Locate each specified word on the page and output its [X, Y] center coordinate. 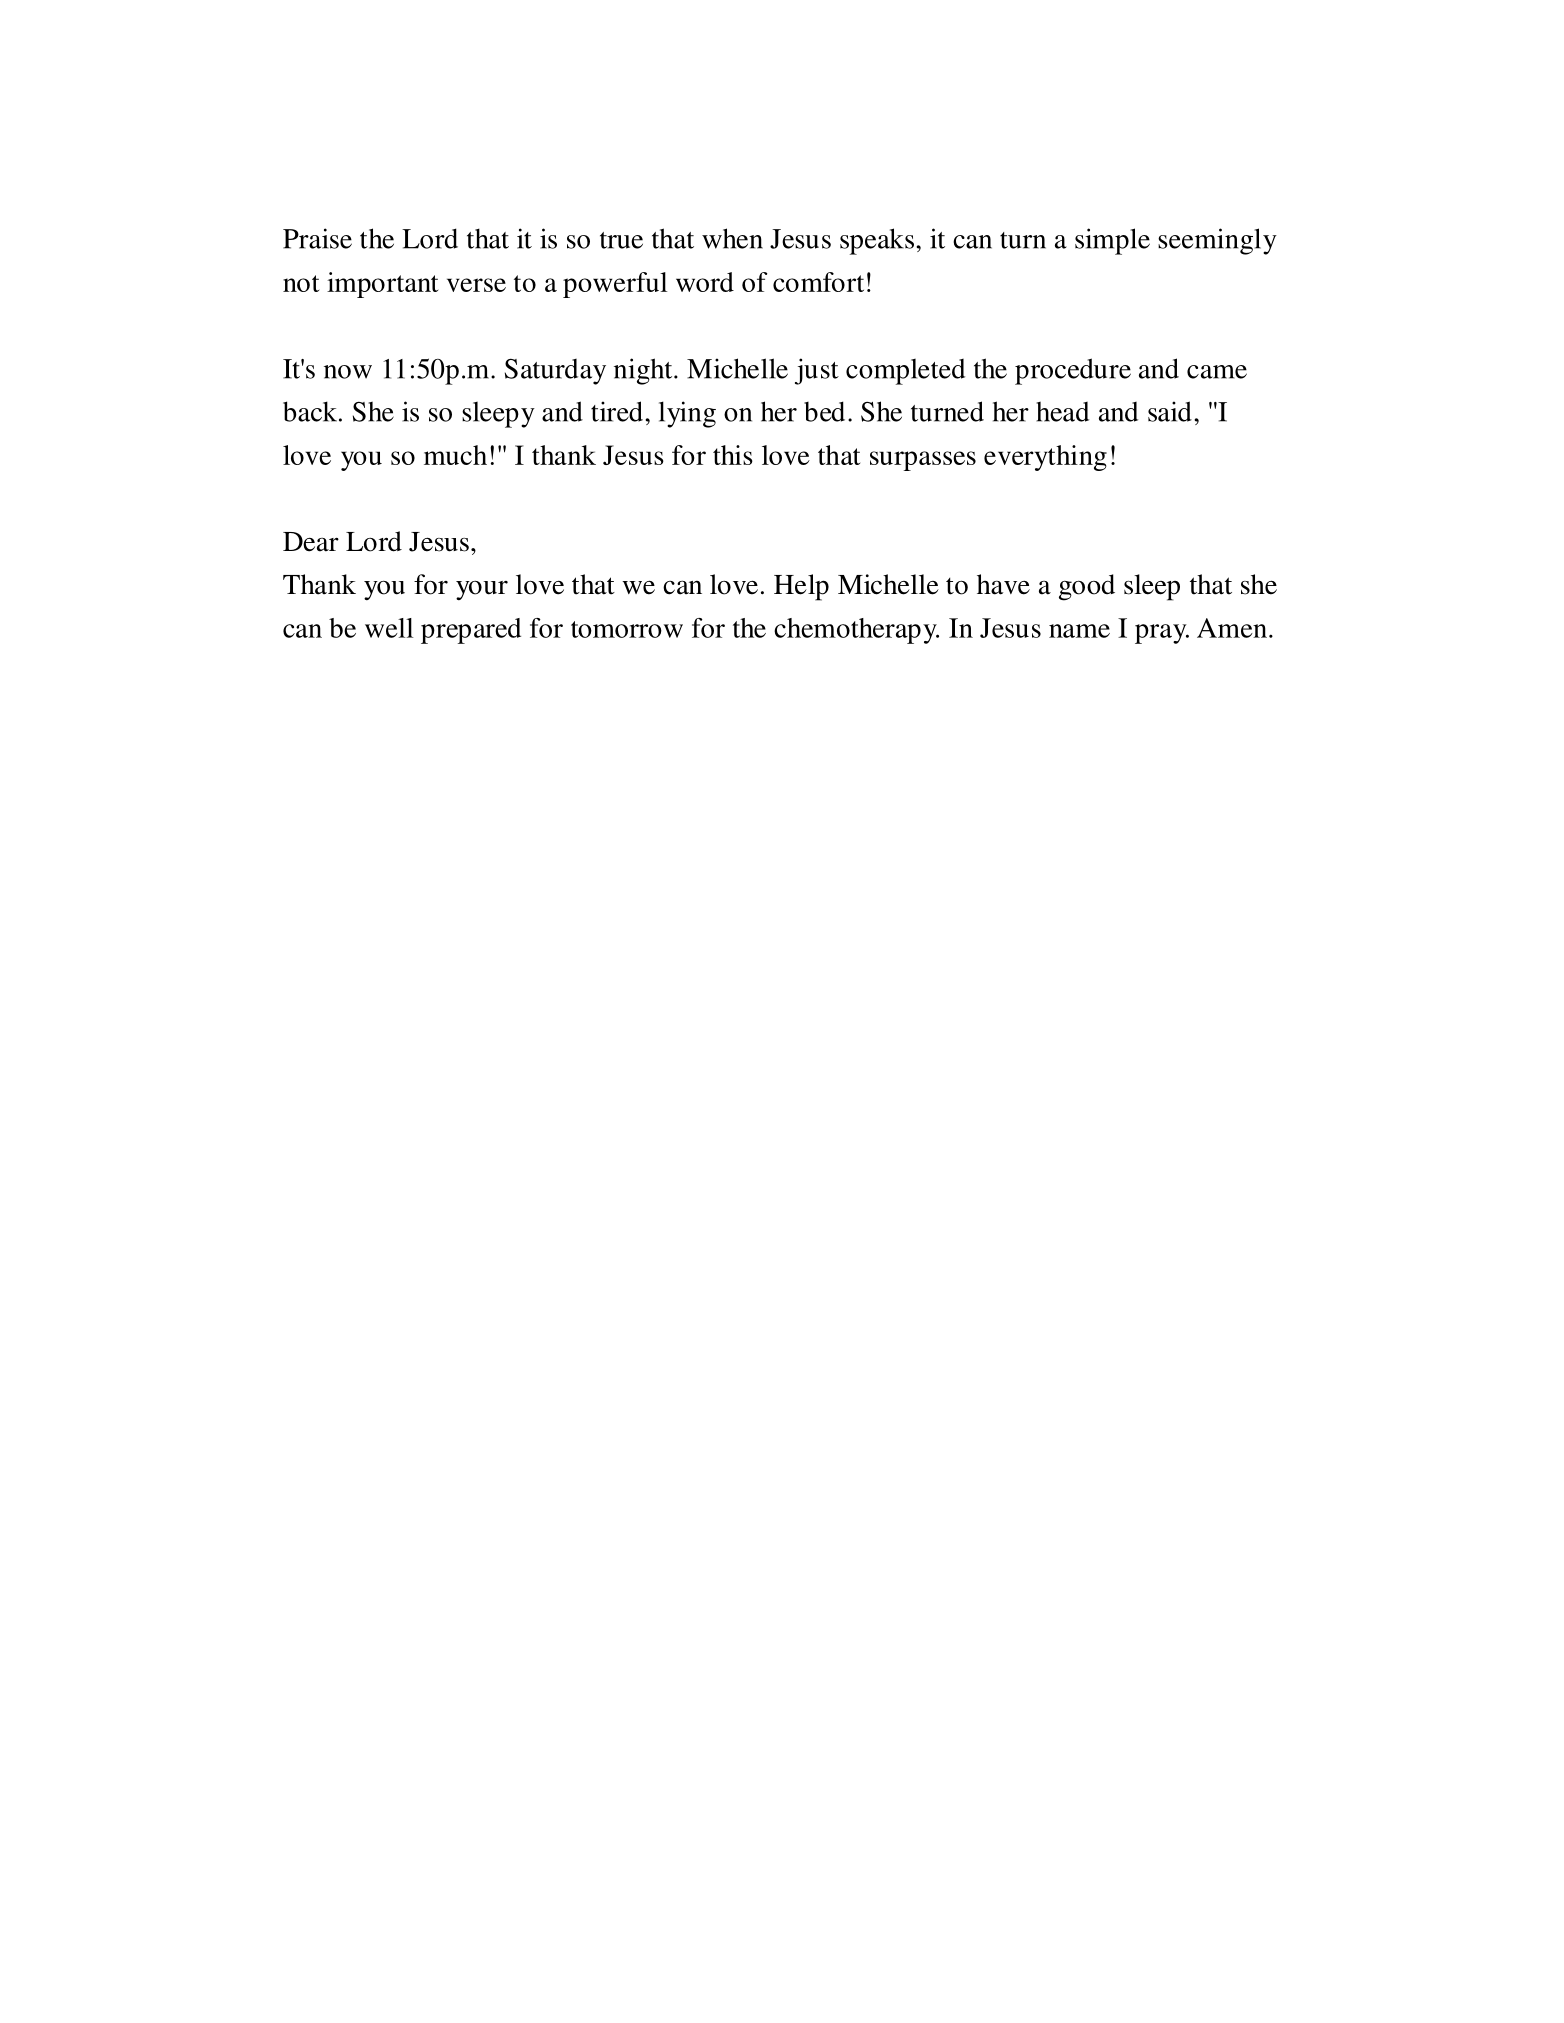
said [1170, 411]
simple [1112, 241]
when [732, 238]
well [389, 628]
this [733, 455]
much [455, 455]
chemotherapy [856, 631]
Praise [317, 238]
